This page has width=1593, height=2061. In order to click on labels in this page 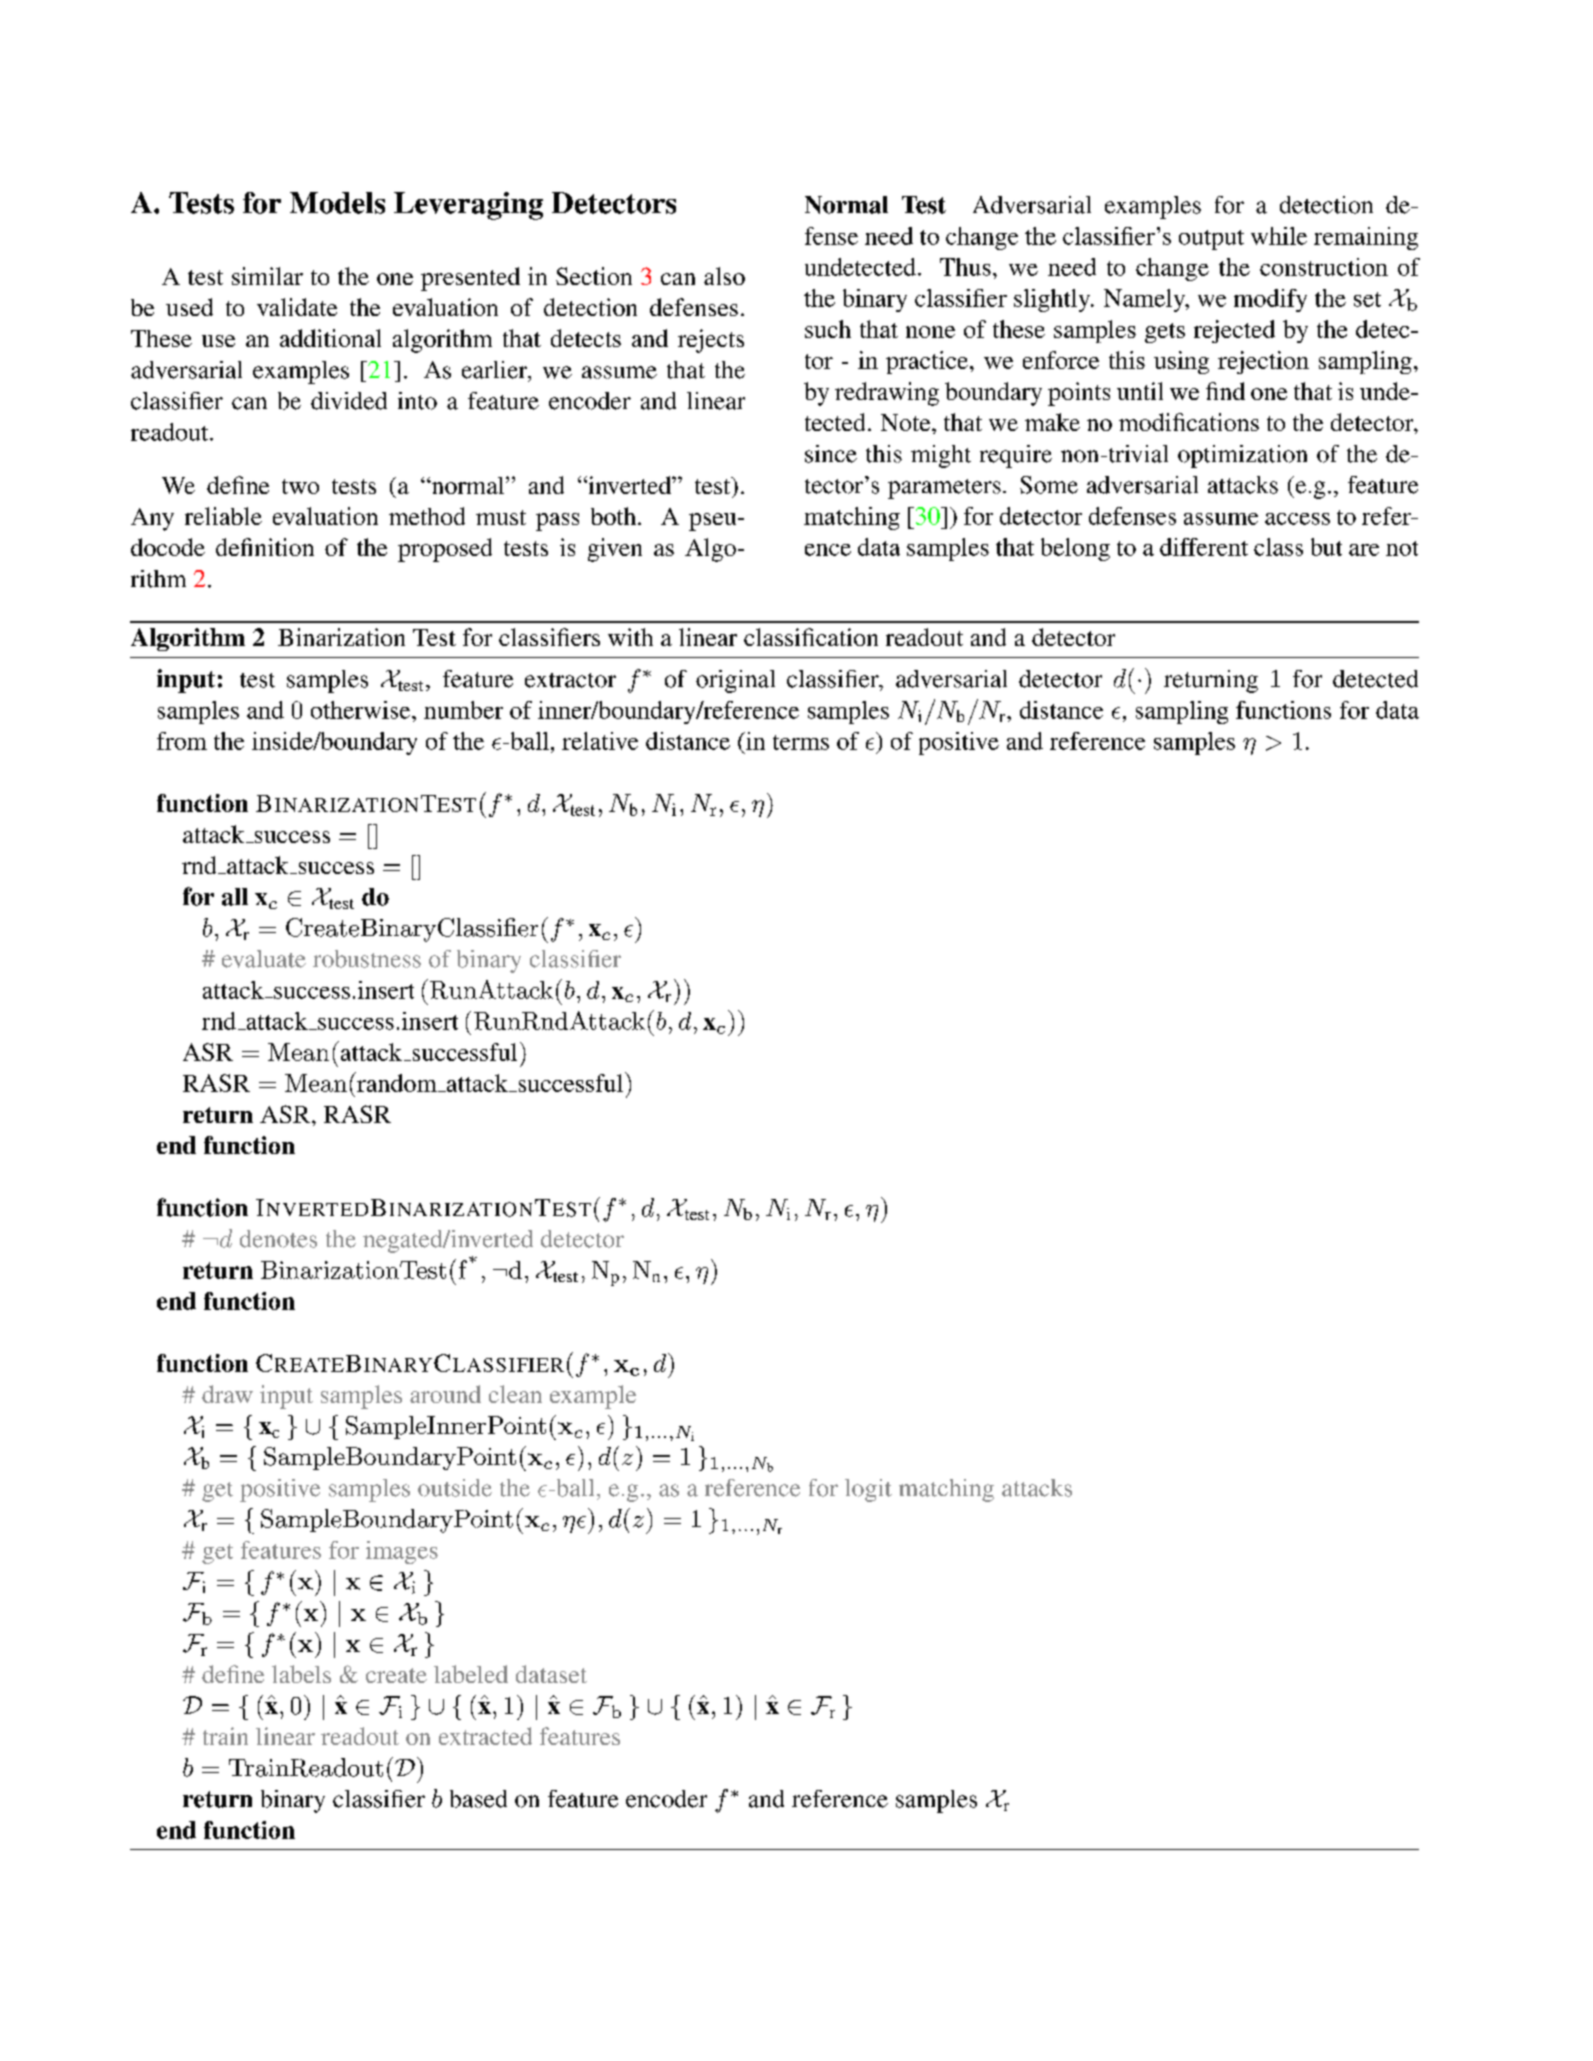, I will do `click(301, 1674)`.
